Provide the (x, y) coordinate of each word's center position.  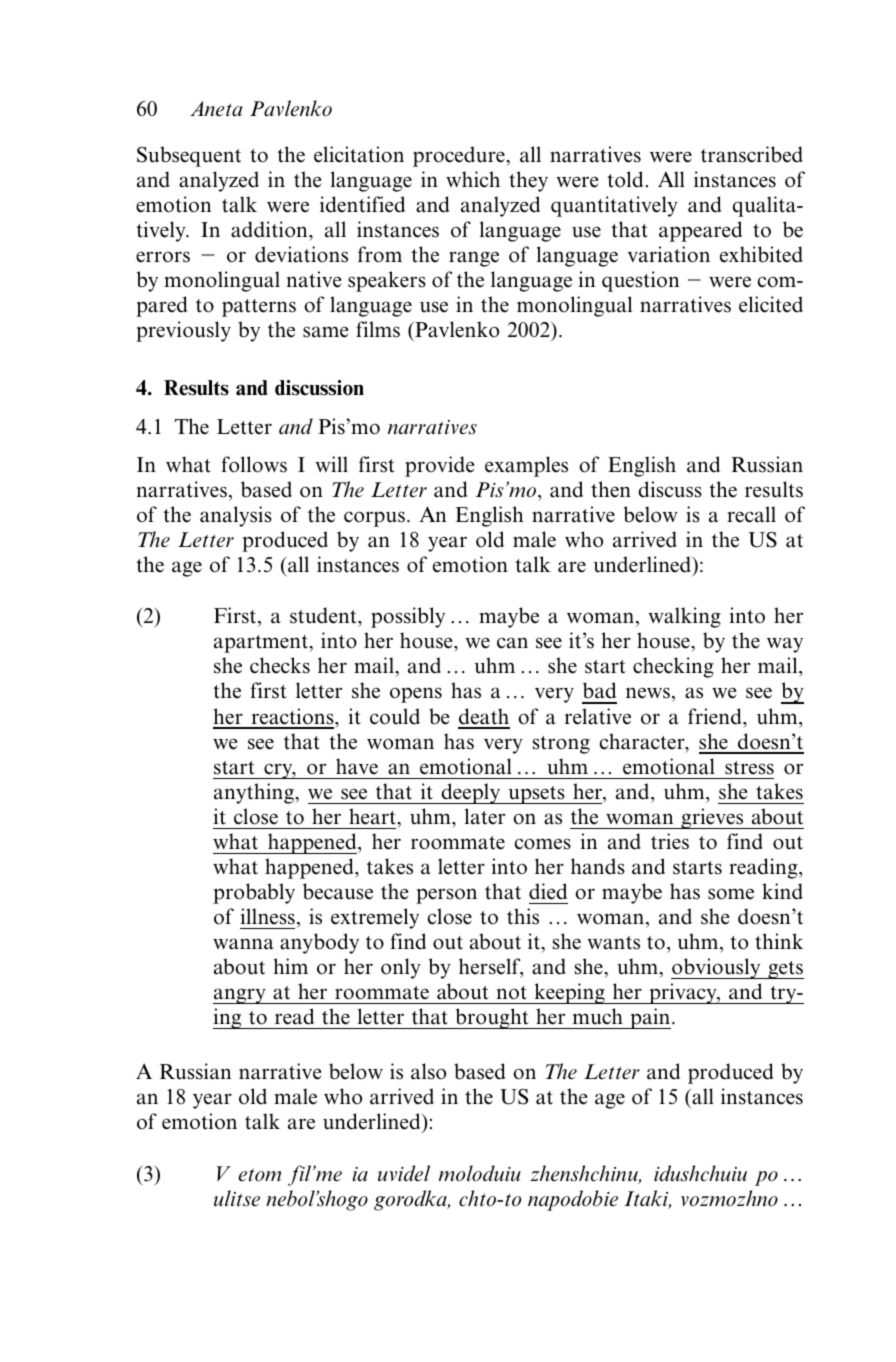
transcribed (752, 154)
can (512, 643)
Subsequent (189, 156)
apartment (262, 644)
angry (240, 996)
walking (684, 617)
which (473, 179)
